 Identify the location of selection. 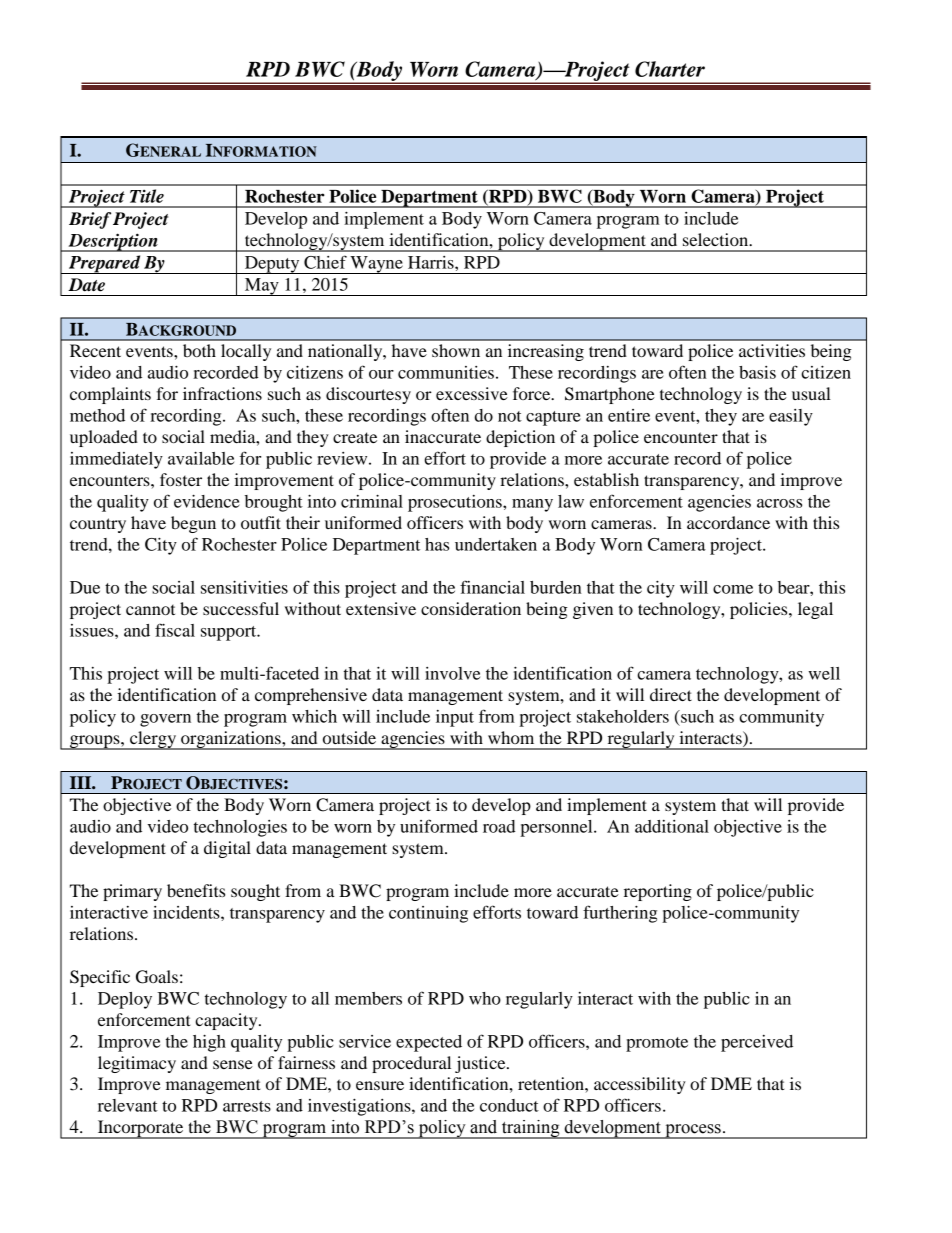
(717, 239).
